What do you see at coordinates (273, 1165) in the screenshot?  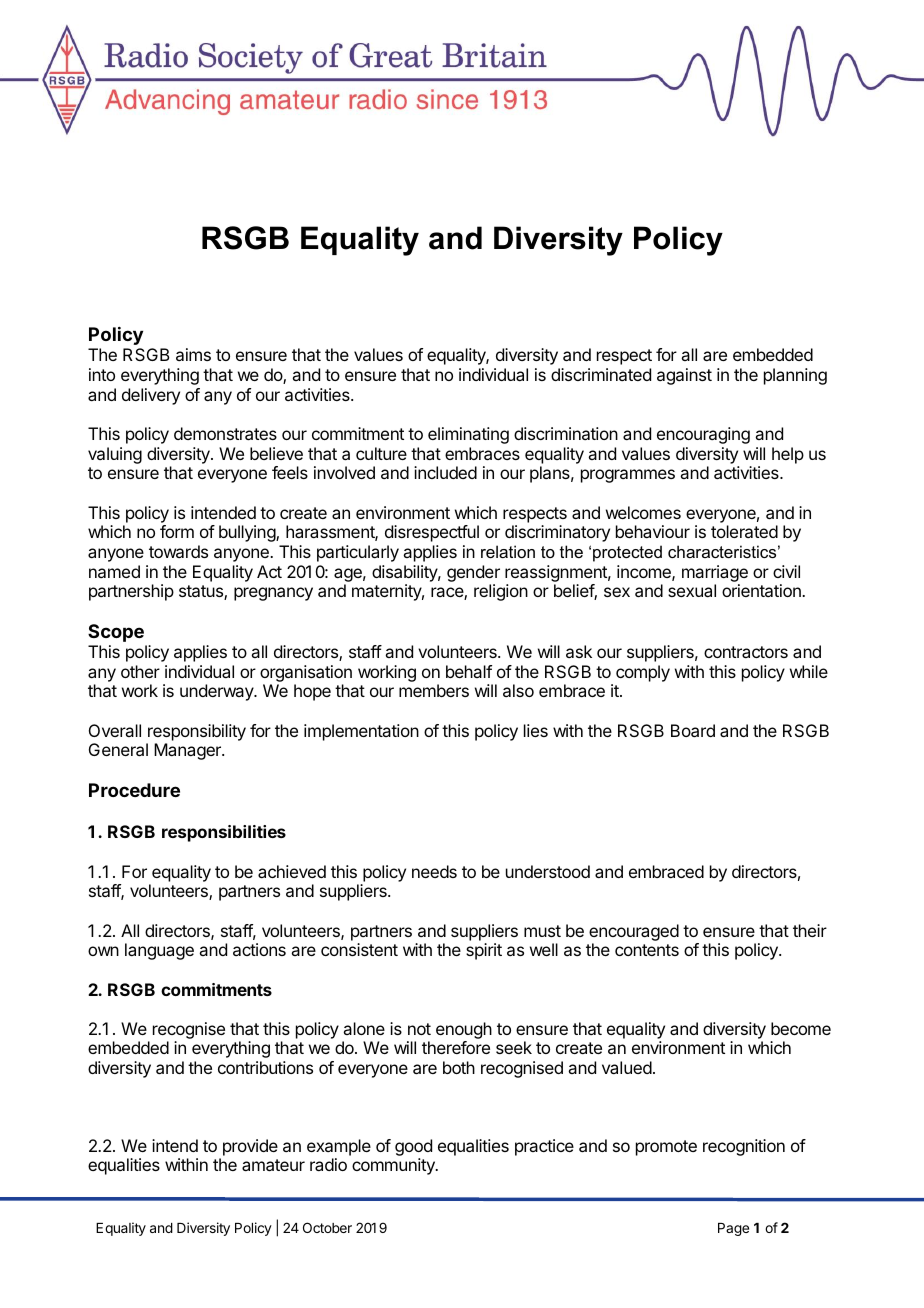 I see `amateur` at bounding box center [273, 1165].
